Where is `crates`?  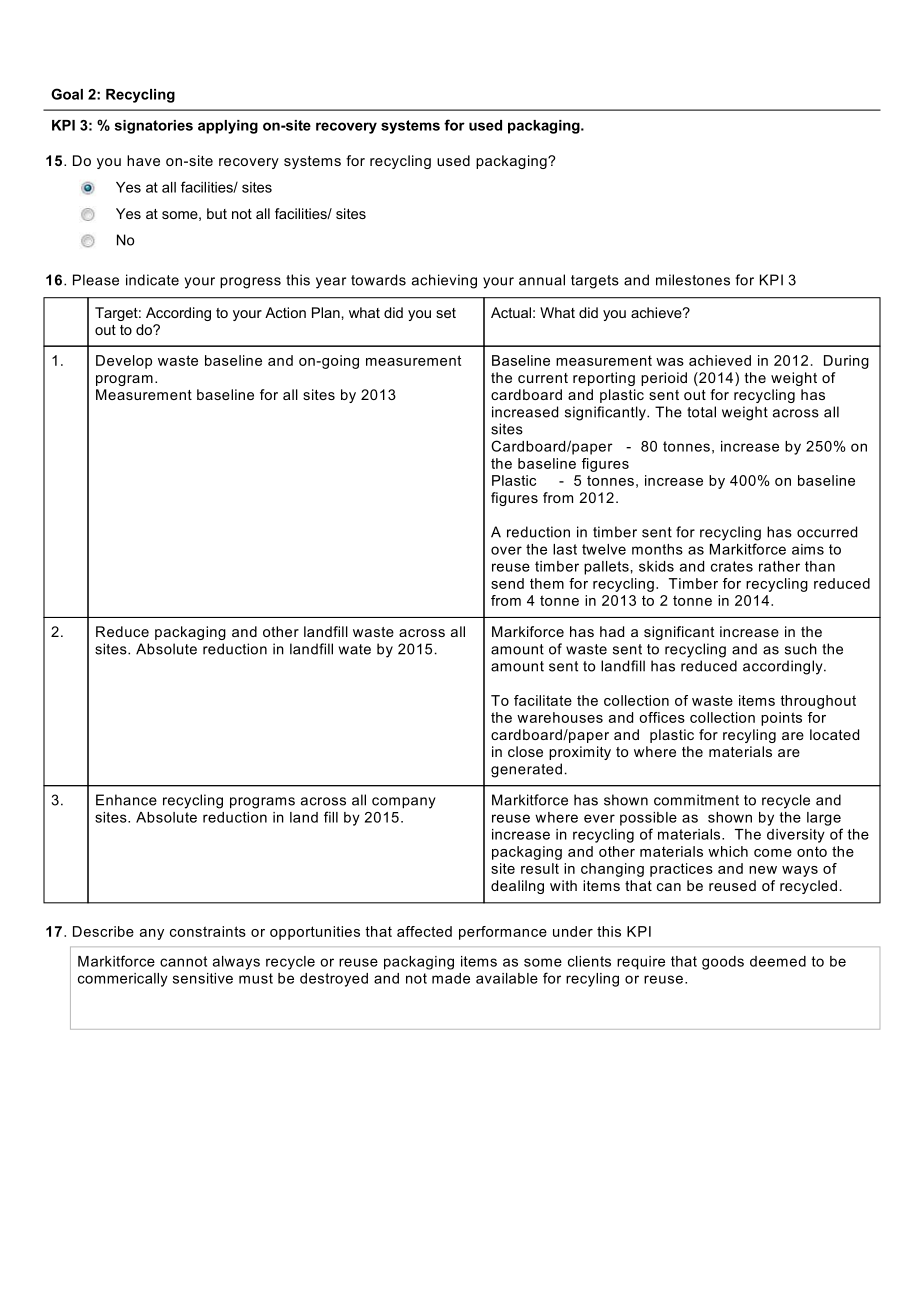 crates is located at coordinates (732, 566).
